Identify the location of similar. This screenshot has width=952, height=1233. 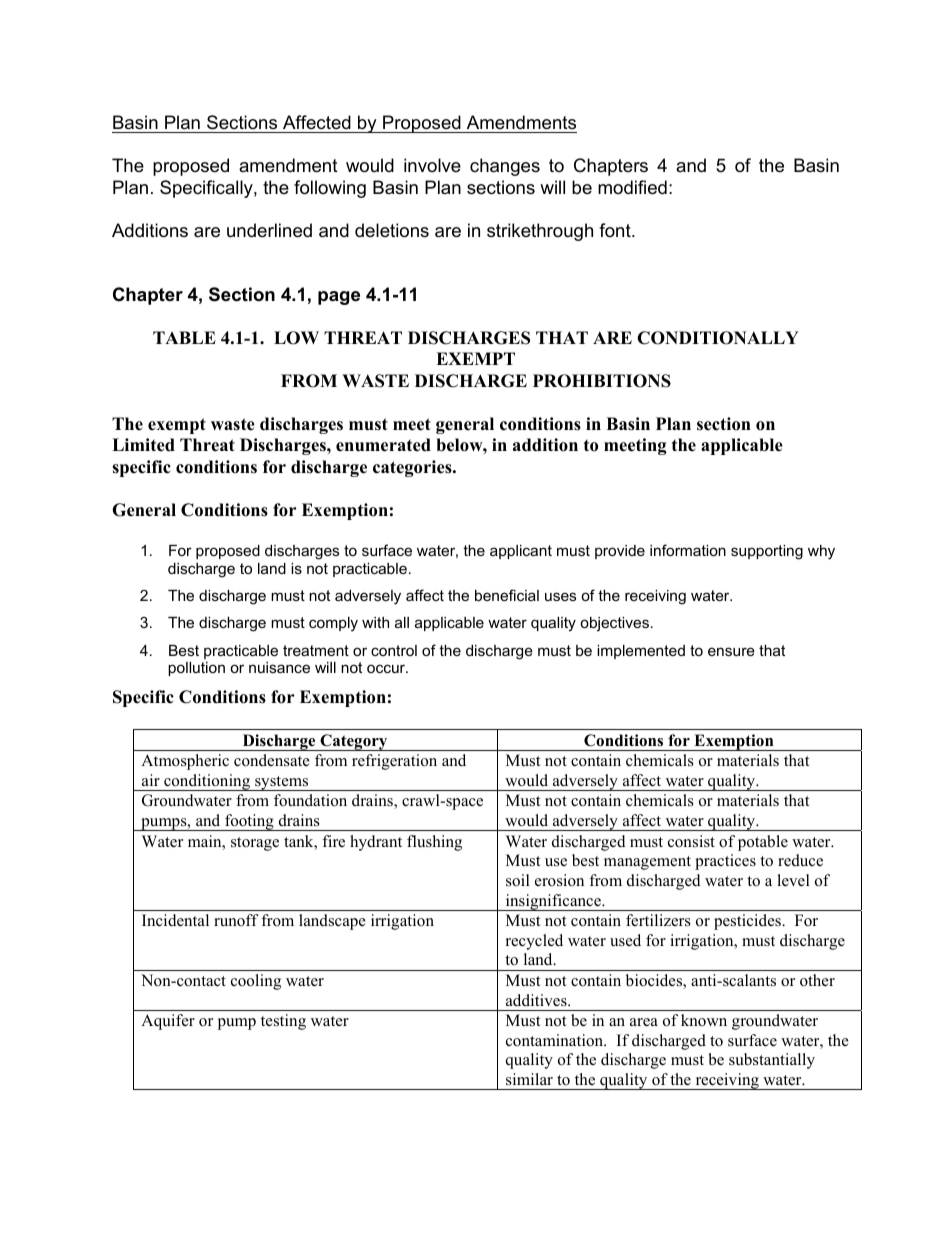
(529, 1079).
